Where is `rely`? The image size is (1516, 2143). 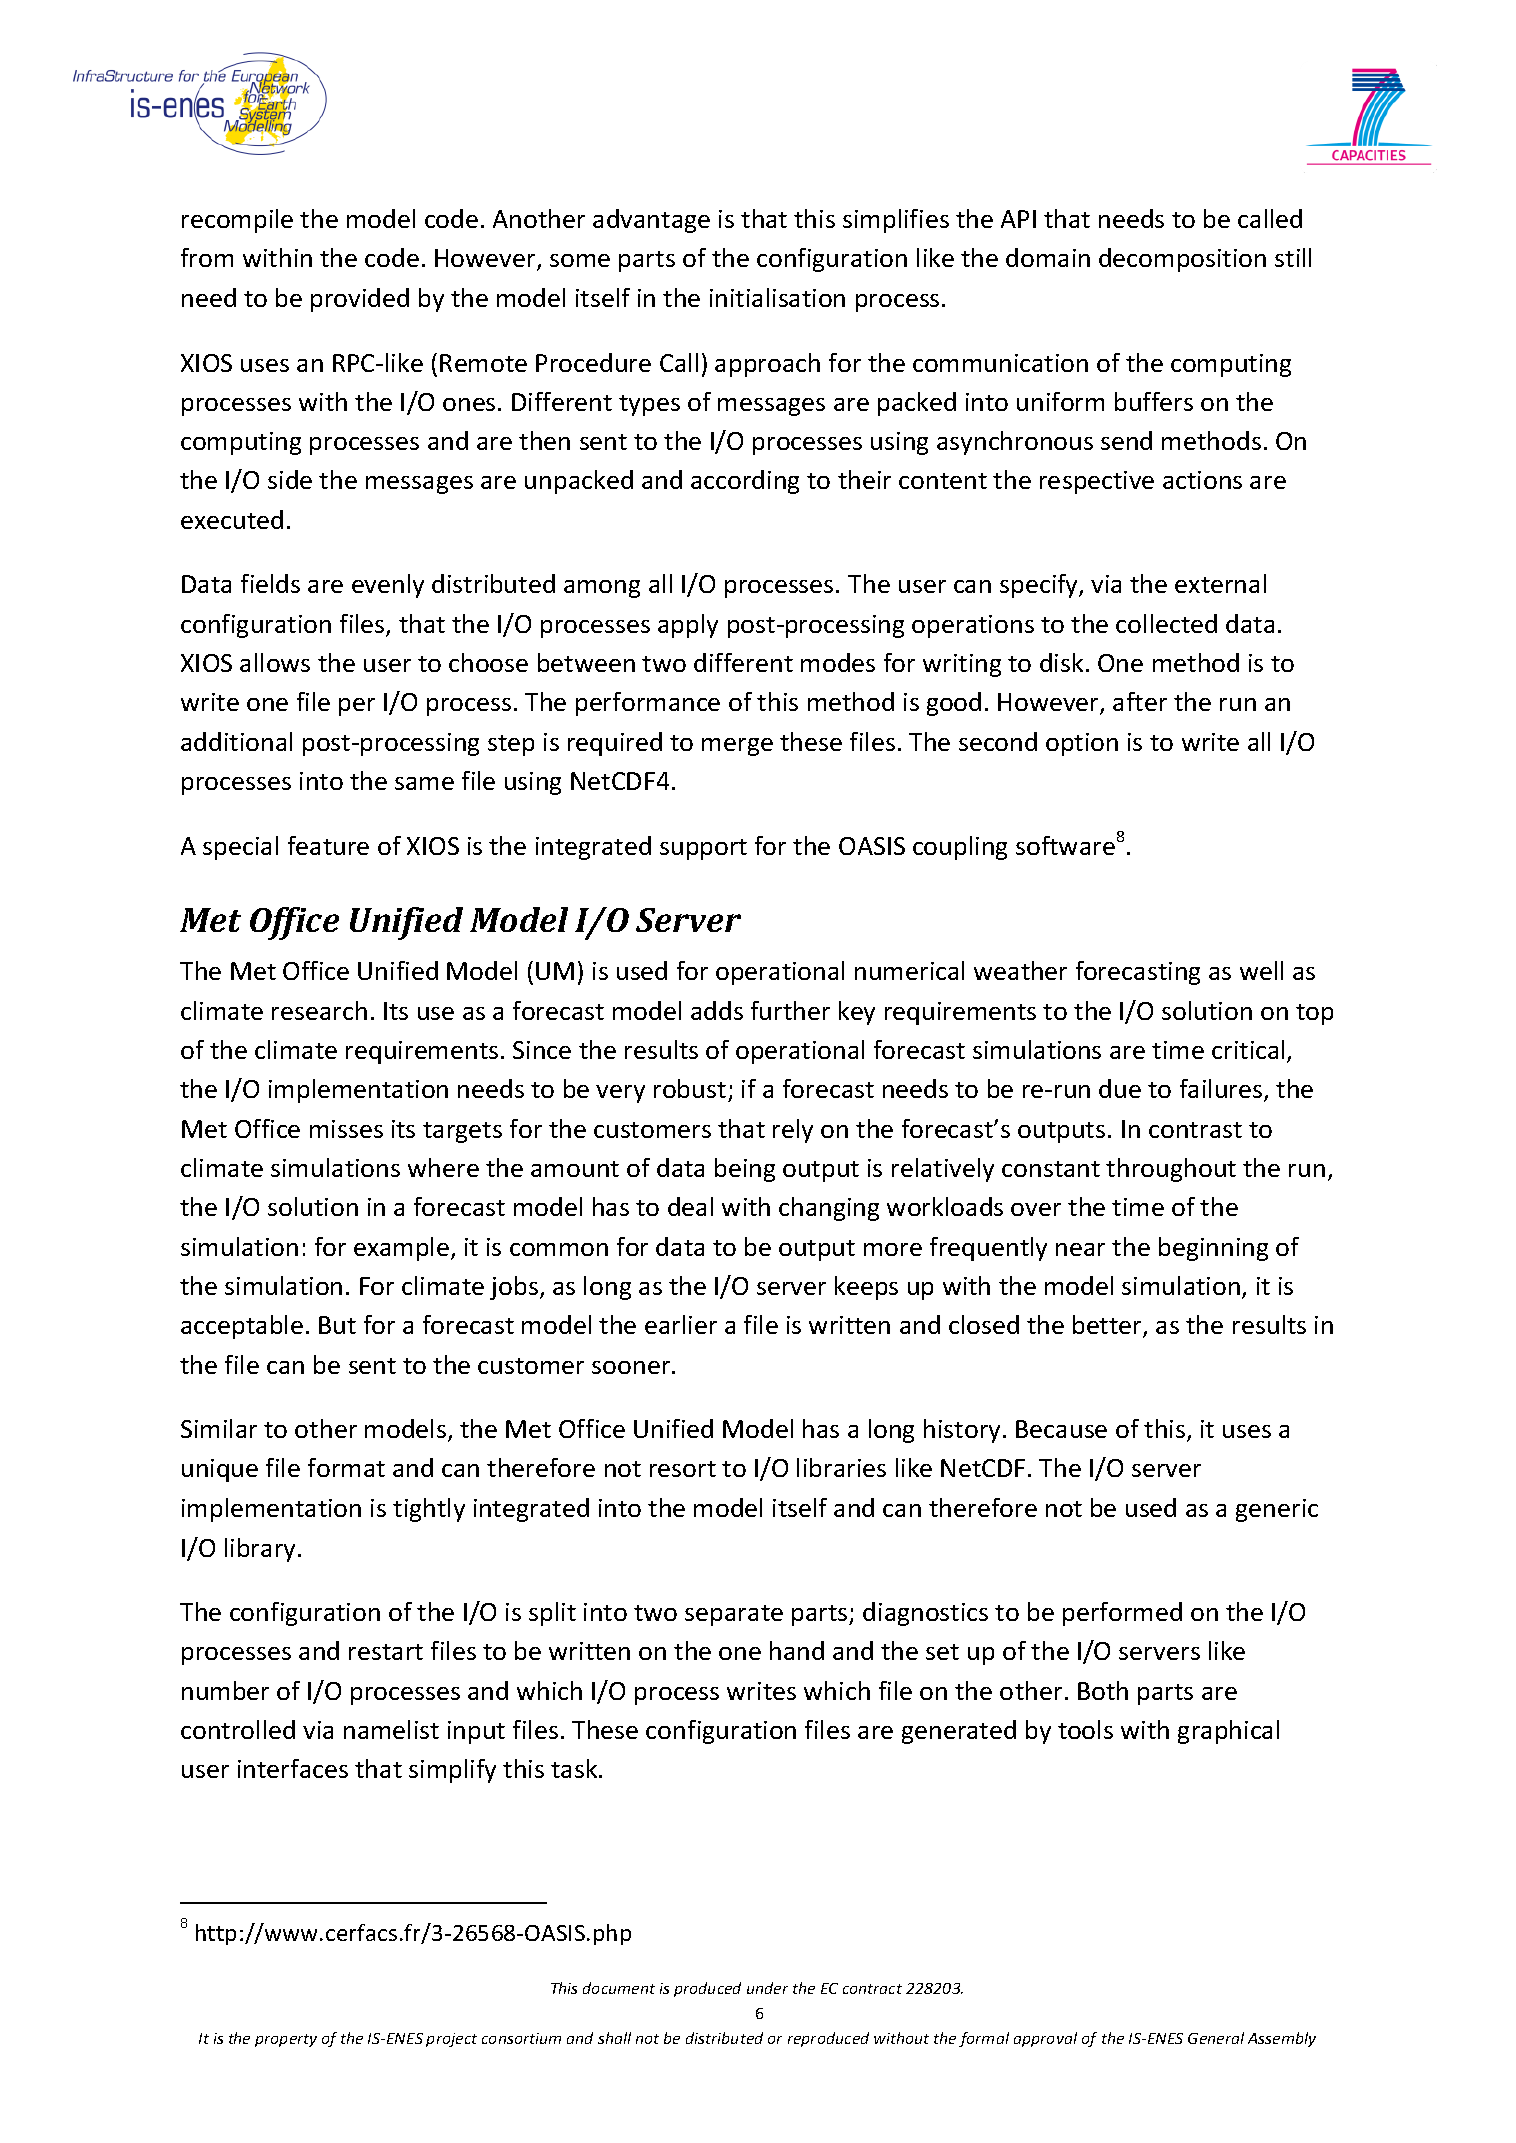 rely is located at coordinates (793, 1131).
